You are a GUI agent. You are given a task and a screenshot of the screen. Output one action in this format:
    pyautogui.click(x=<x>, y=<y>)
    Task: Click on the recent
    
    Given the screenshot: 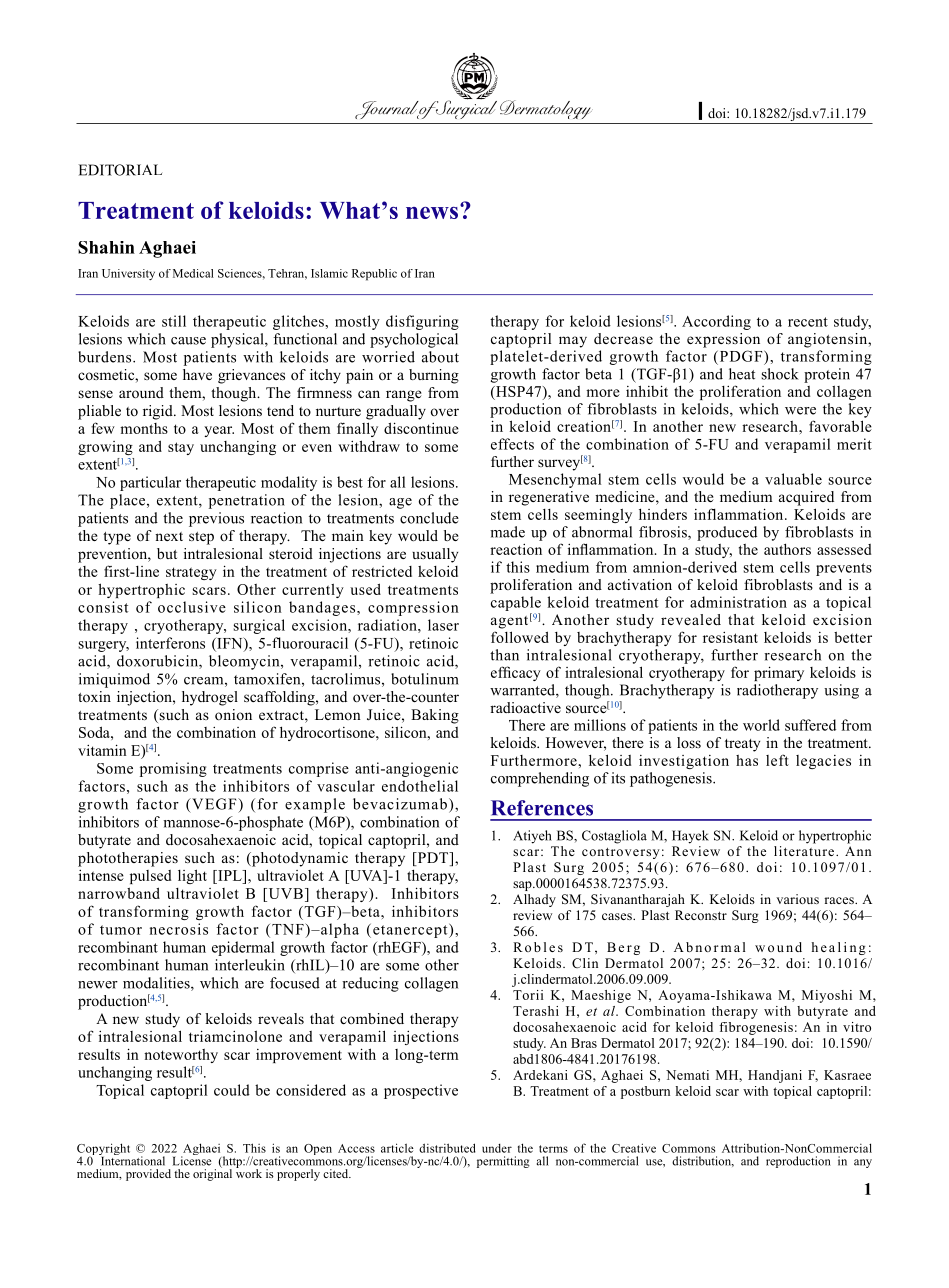 What is the action you would take?
    pyautogui.click(x=808, y=322)
